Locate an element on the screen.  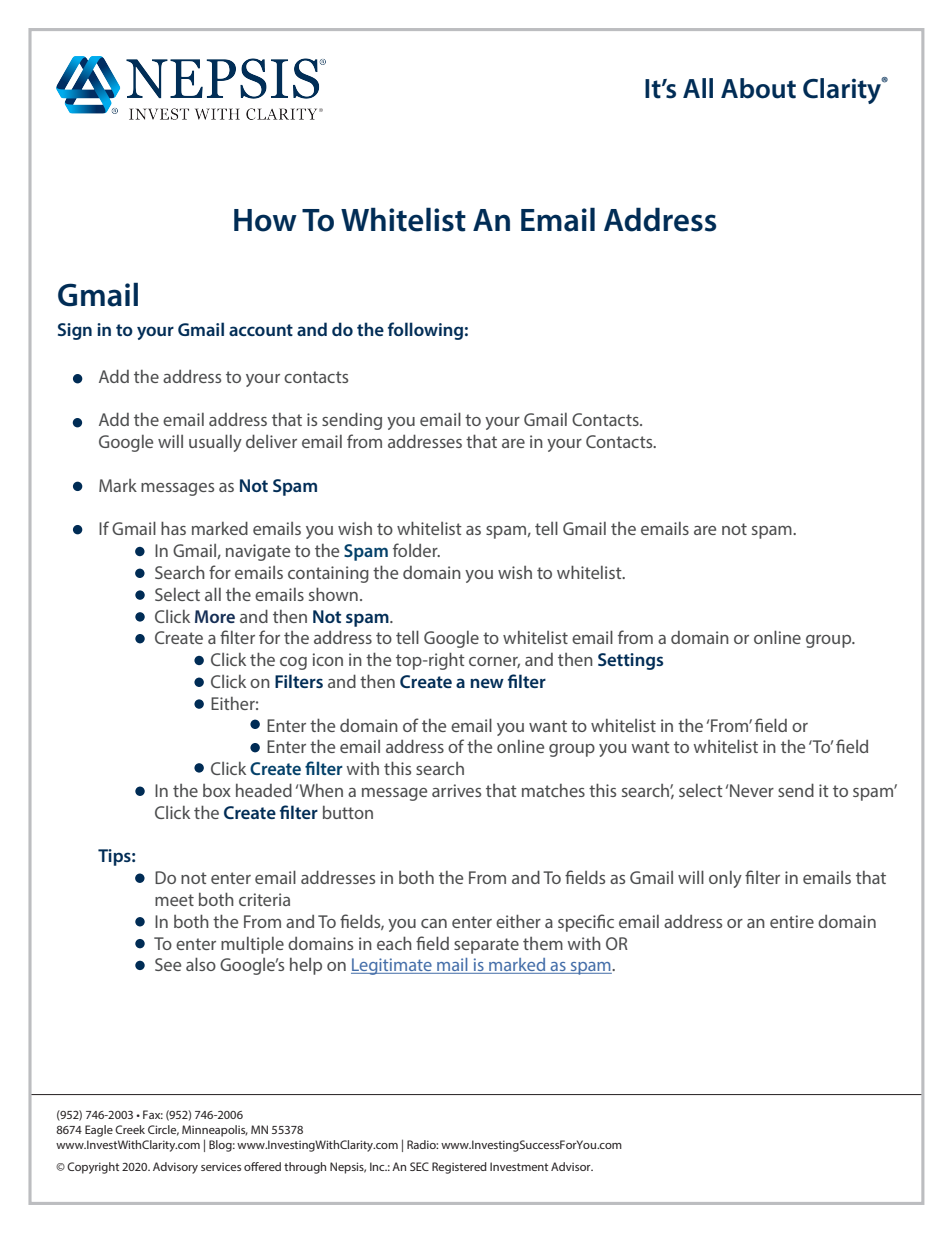
Investment is located at coordinates (519, 1166).
